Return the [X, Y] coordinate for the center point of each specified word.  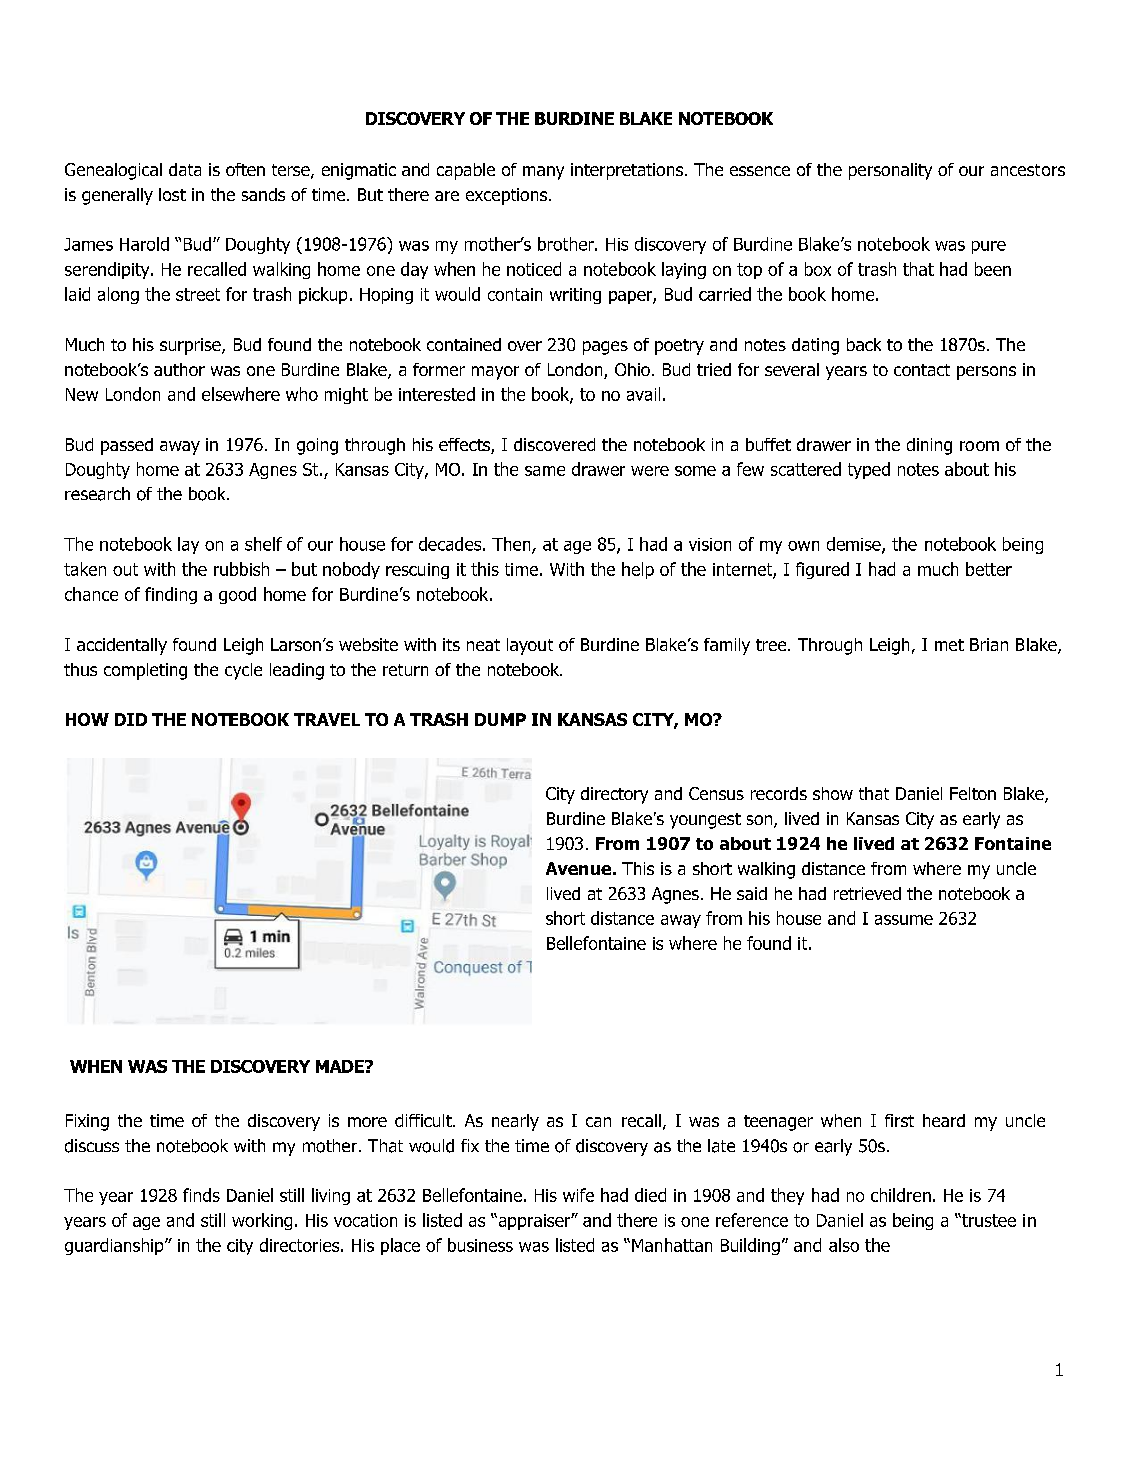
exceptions [508, 196]
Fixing [87, 1122]
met [949, 645]
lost [172, 194]
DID [131, 719]
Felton [973, 793]
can [598, 1122]
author [179, 369]
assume [904, 920]
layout [530, 646]
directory [614, 795]
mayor [495, 373]
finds [201, 1195]
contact [922, 370]
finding [171, 595]
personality [890, 171]
